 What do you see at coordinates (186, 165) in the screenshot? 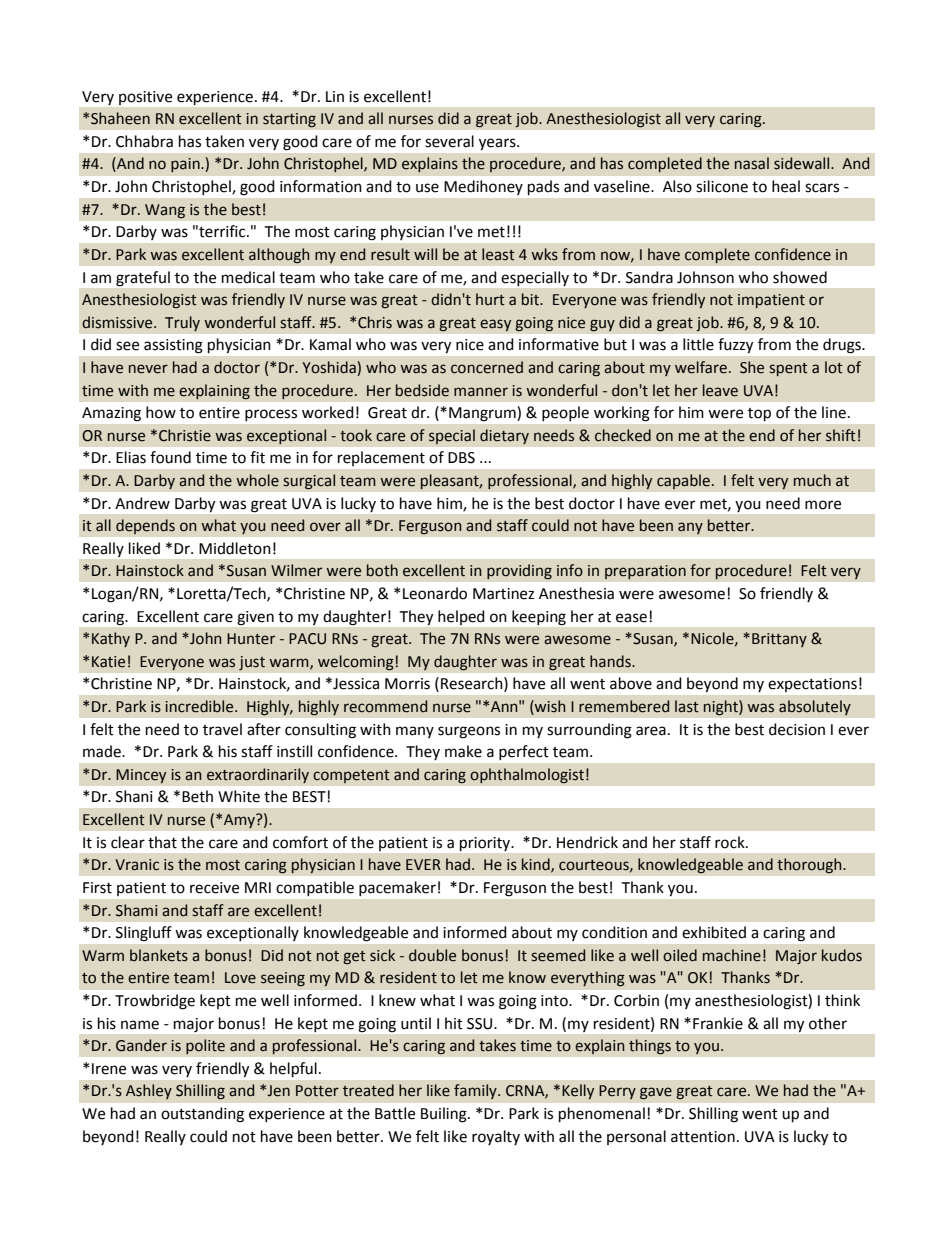
I see `pain` at bounding box center [186, 165].
